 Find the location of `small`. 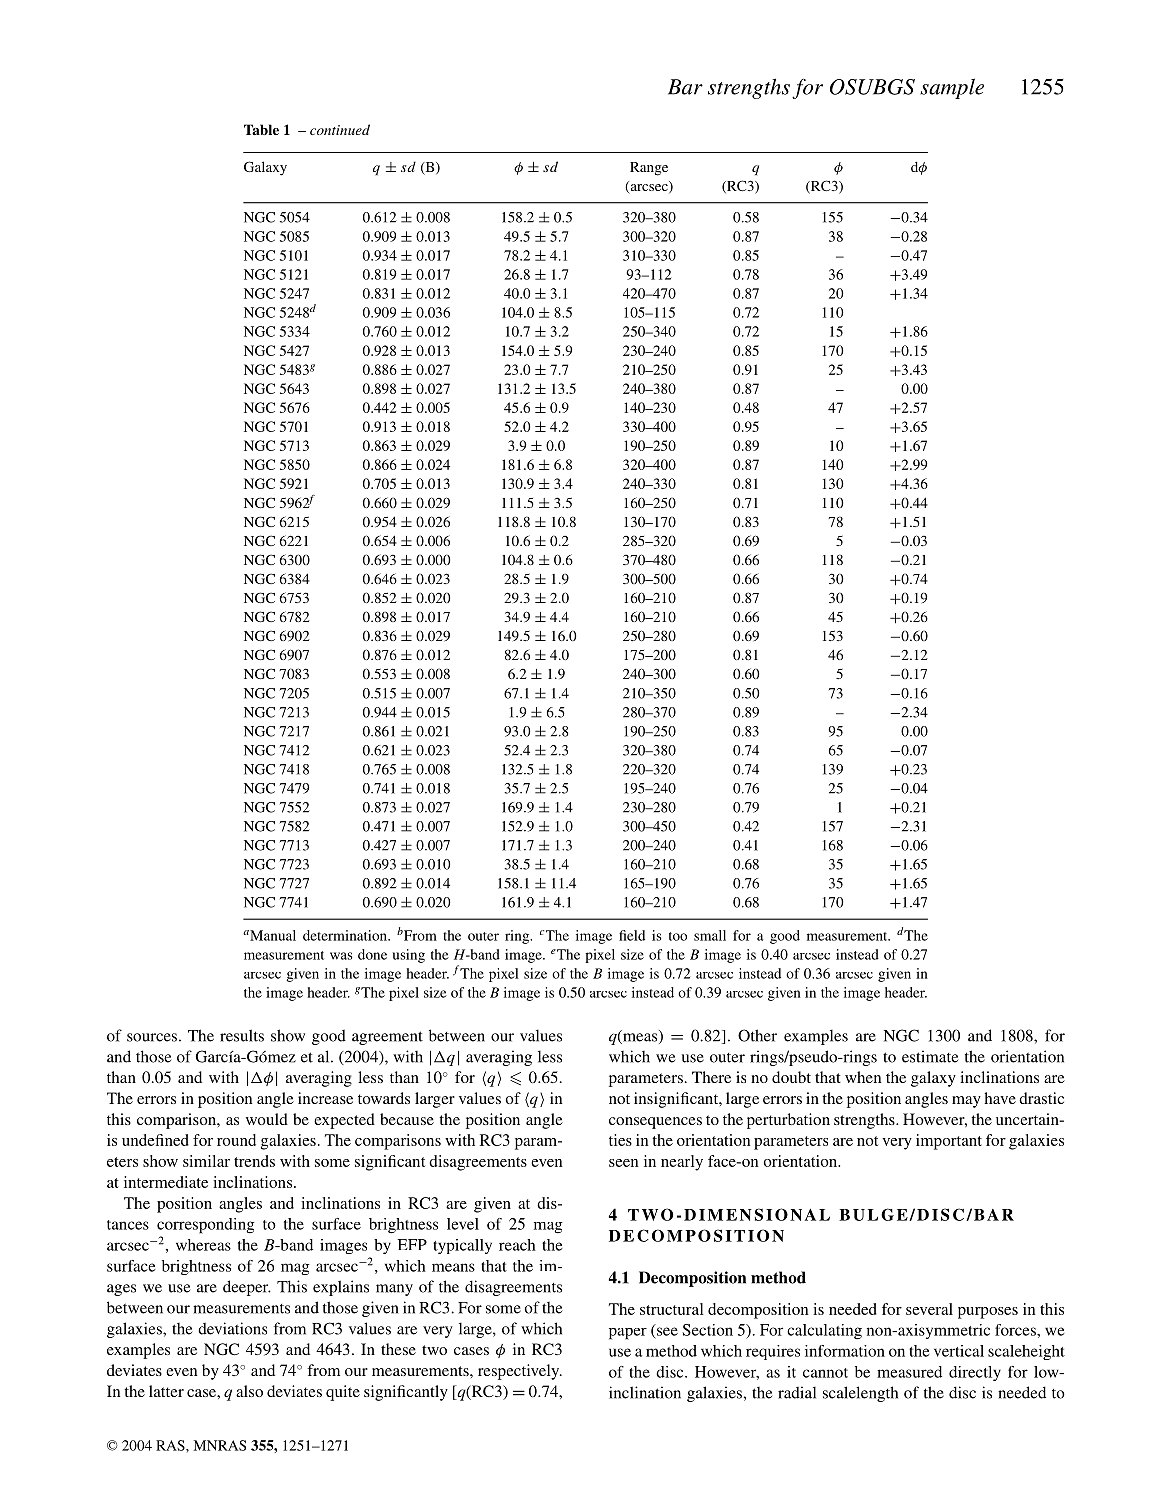

small is located at coordinates (710, 935).
